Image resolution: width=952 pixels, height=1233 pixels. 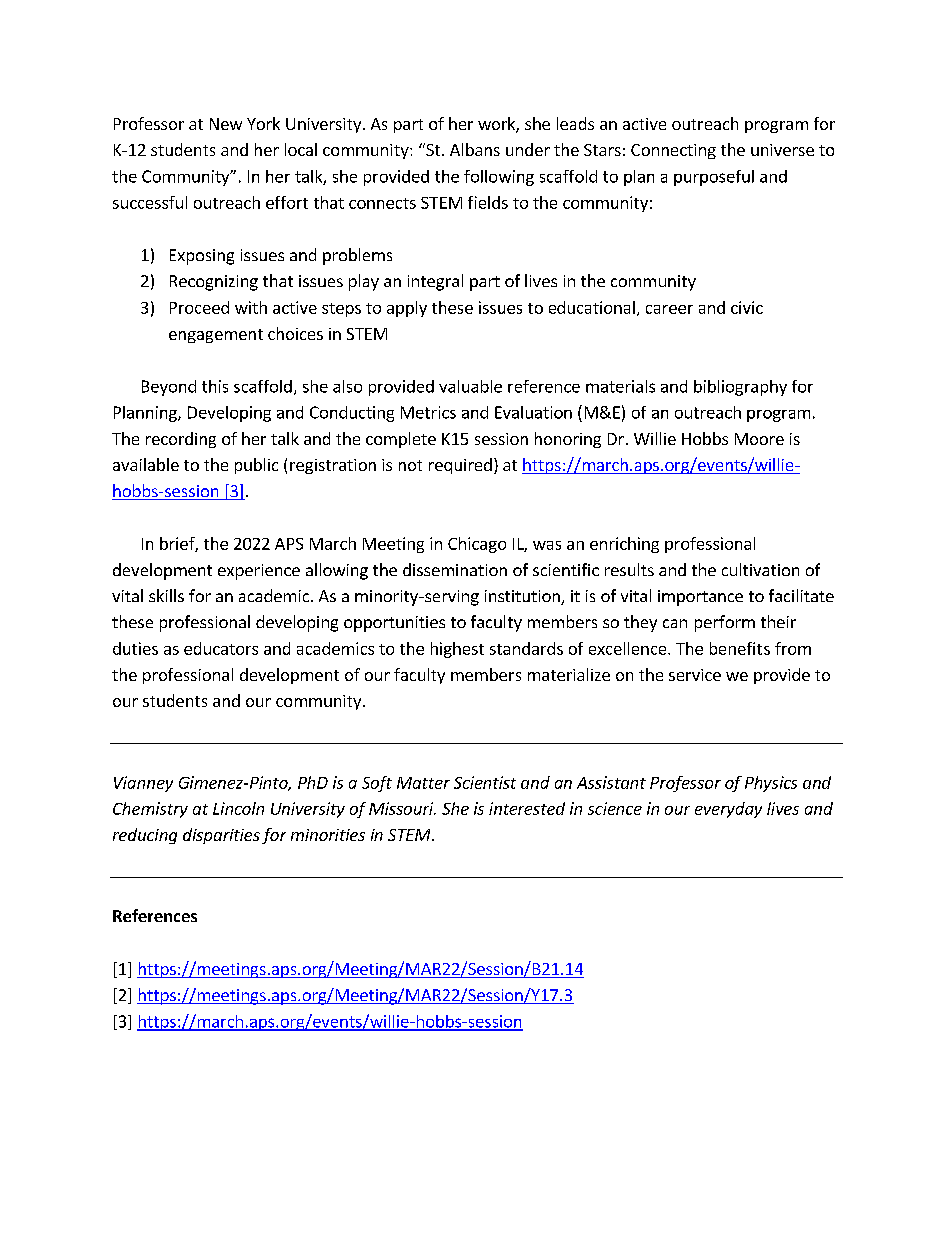 I want to click on civic, so click(x=747, y=307).
